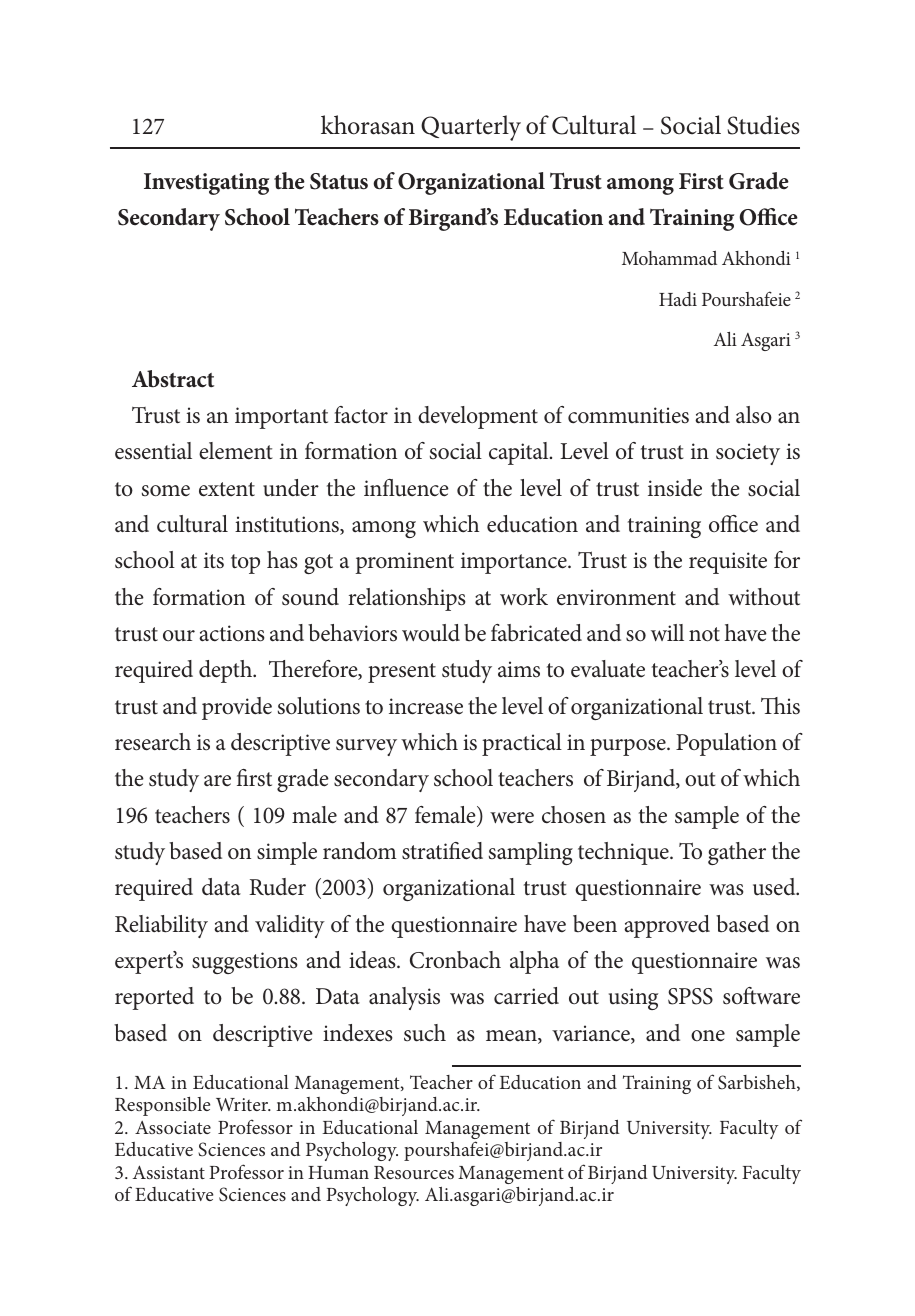 The image size is (915, 1316). What do you see at coordinates (763, 125) in the screenshot?
I see `Studies` at bounding box center [763, 125].
